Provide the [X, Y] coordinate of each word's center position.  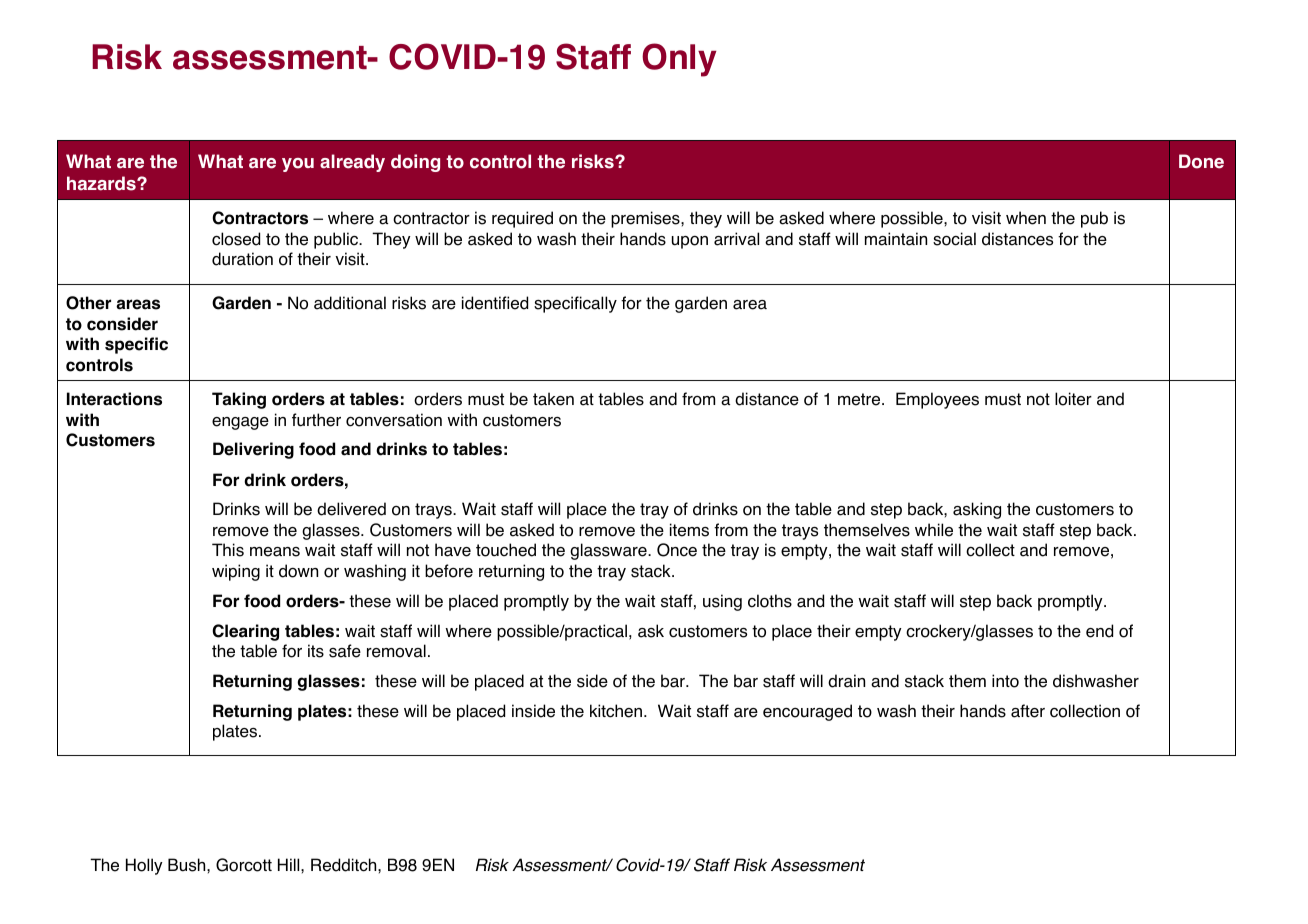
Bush [188, 865]
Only [679, 60]
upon [690, 242]
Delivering [253, 450]
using [722, 602]
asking [977, 510]
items [689, 530]
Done [1201, 161]
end [1099, 631]
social [954, 239]
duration [242, 259]
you [298, 165]
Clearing [245, 632]
